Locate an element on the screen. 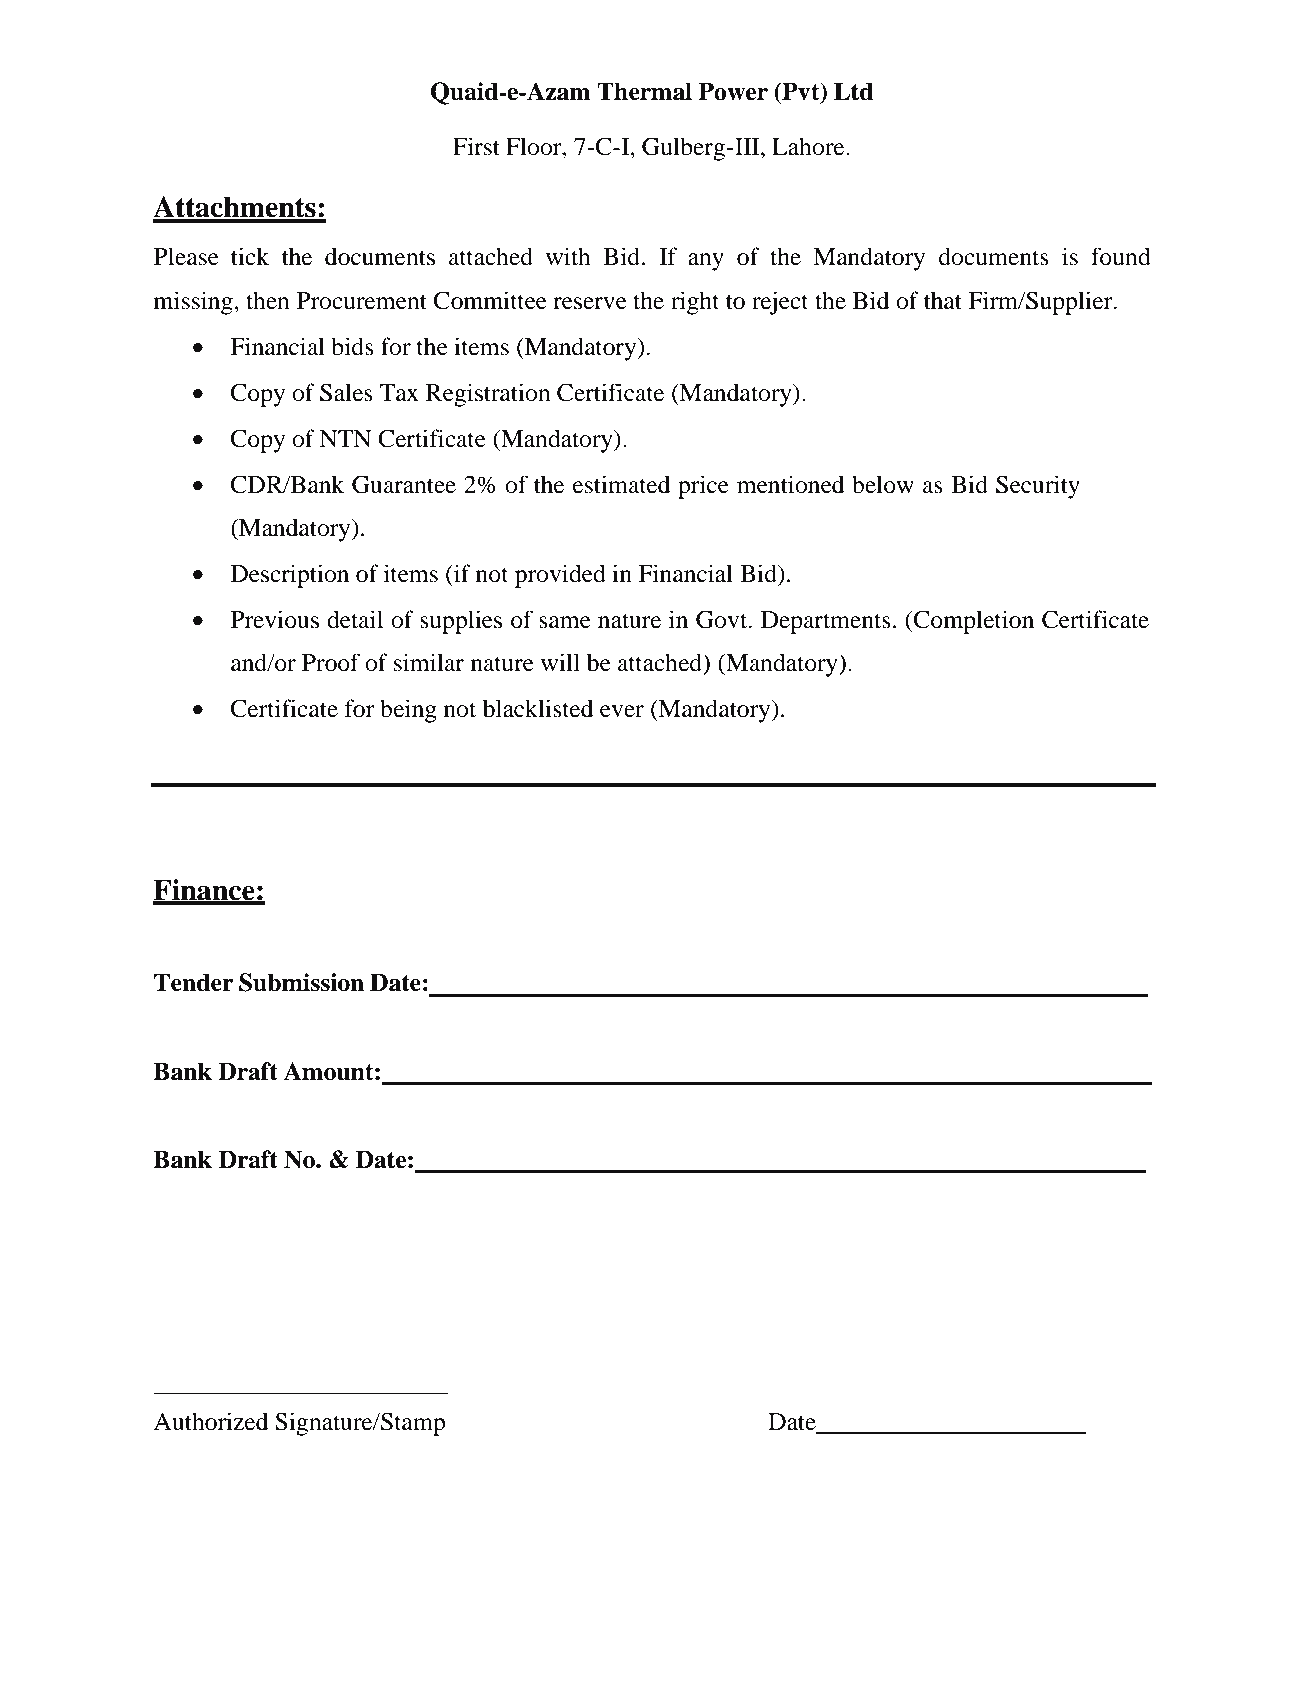  ever is located at coordinates (622, 711).
